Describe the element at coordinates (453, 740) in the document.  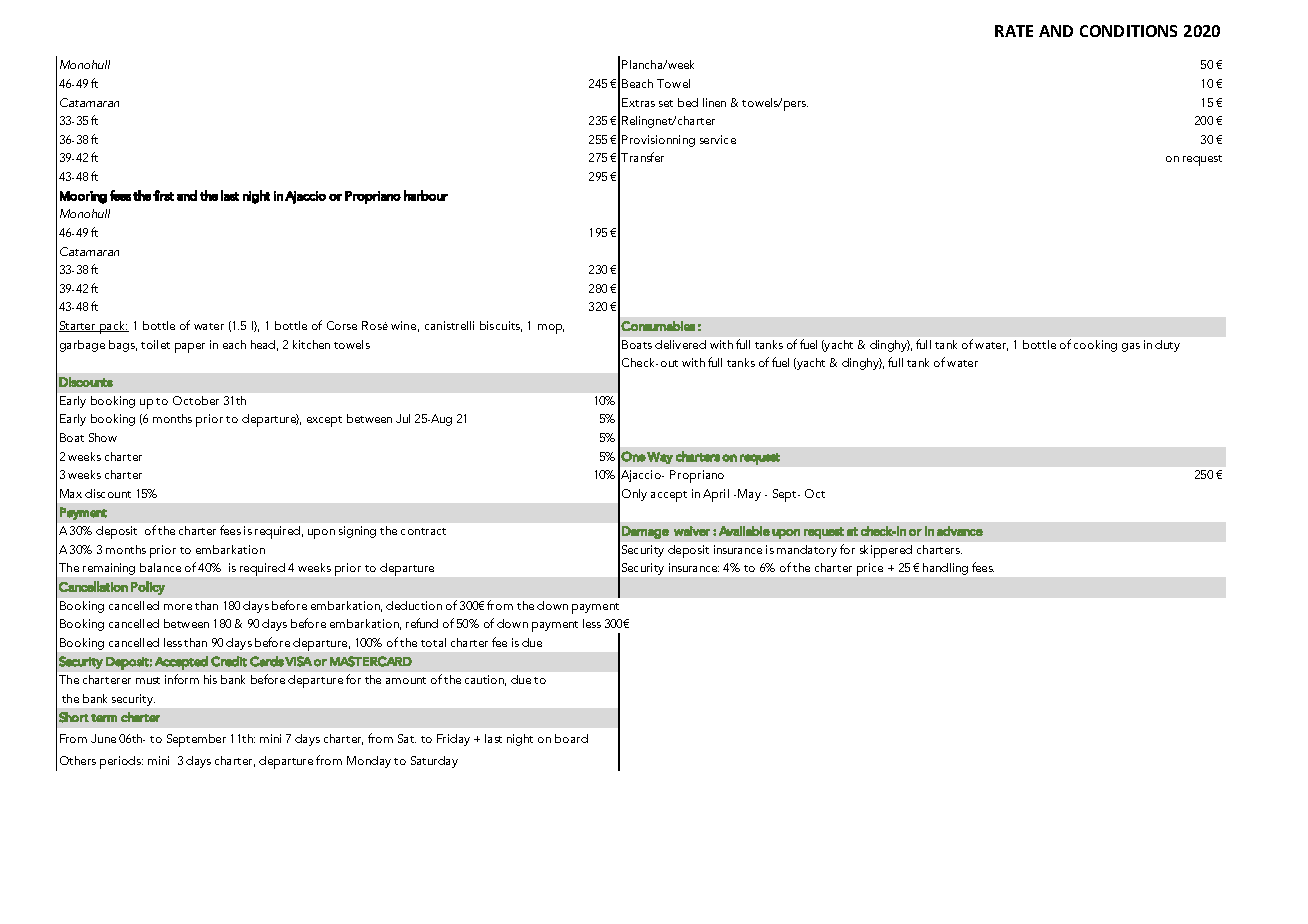
I see `Friday` at that location.
